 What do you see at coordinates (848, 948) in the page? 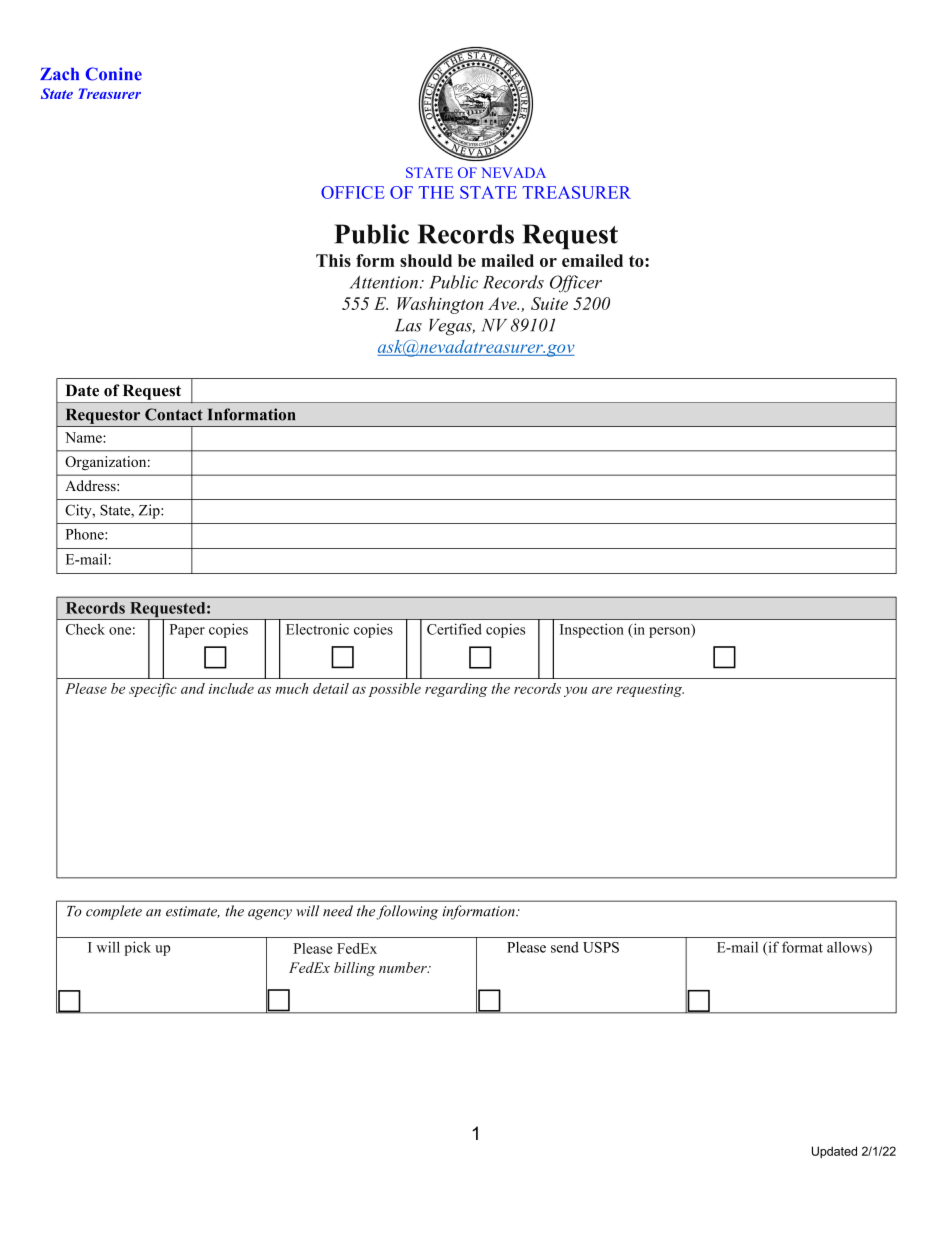
I see `allows` at bounding box center [848, 948].
